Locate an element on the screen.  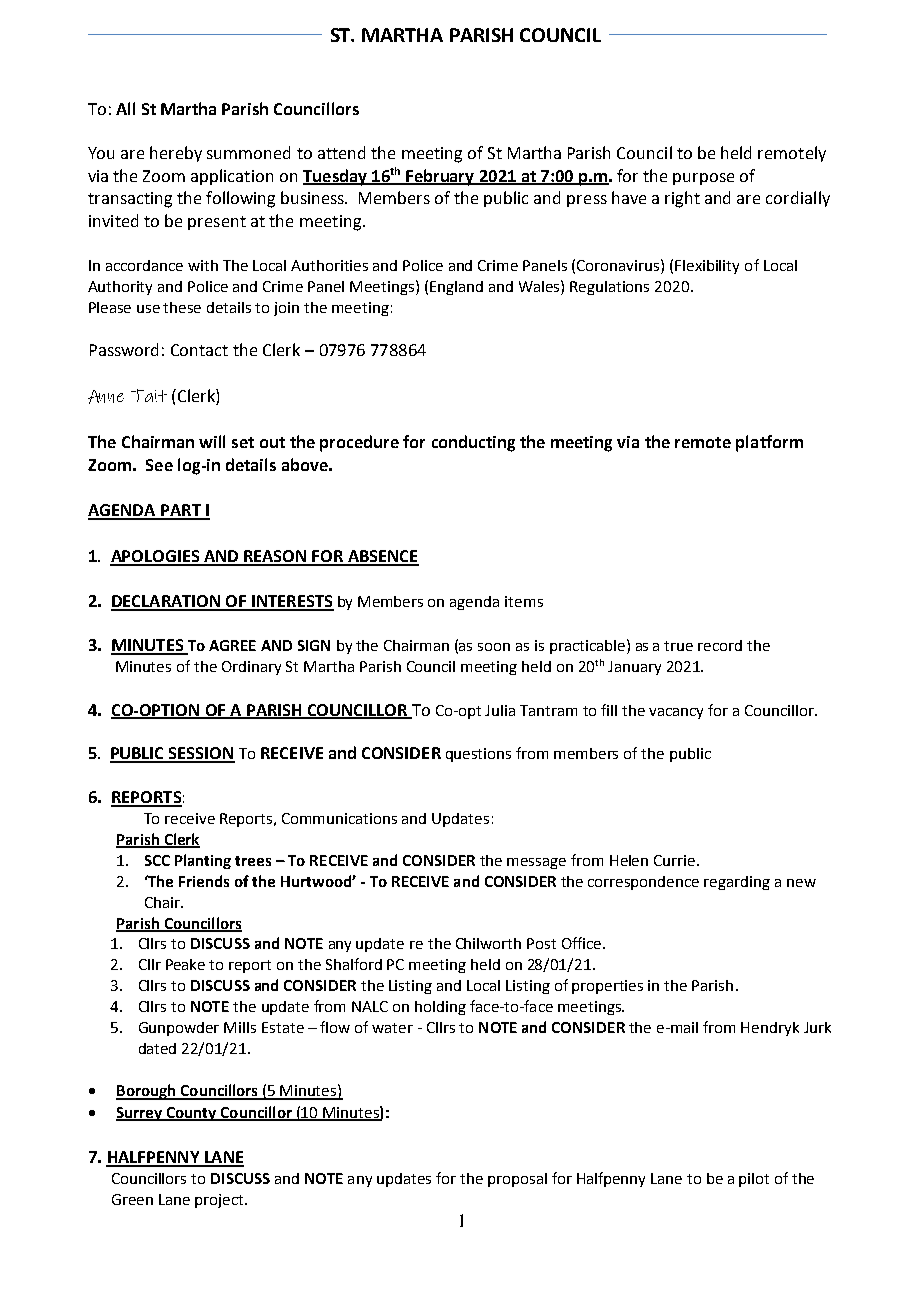
SESSION is located at coordinates (201, 754).
